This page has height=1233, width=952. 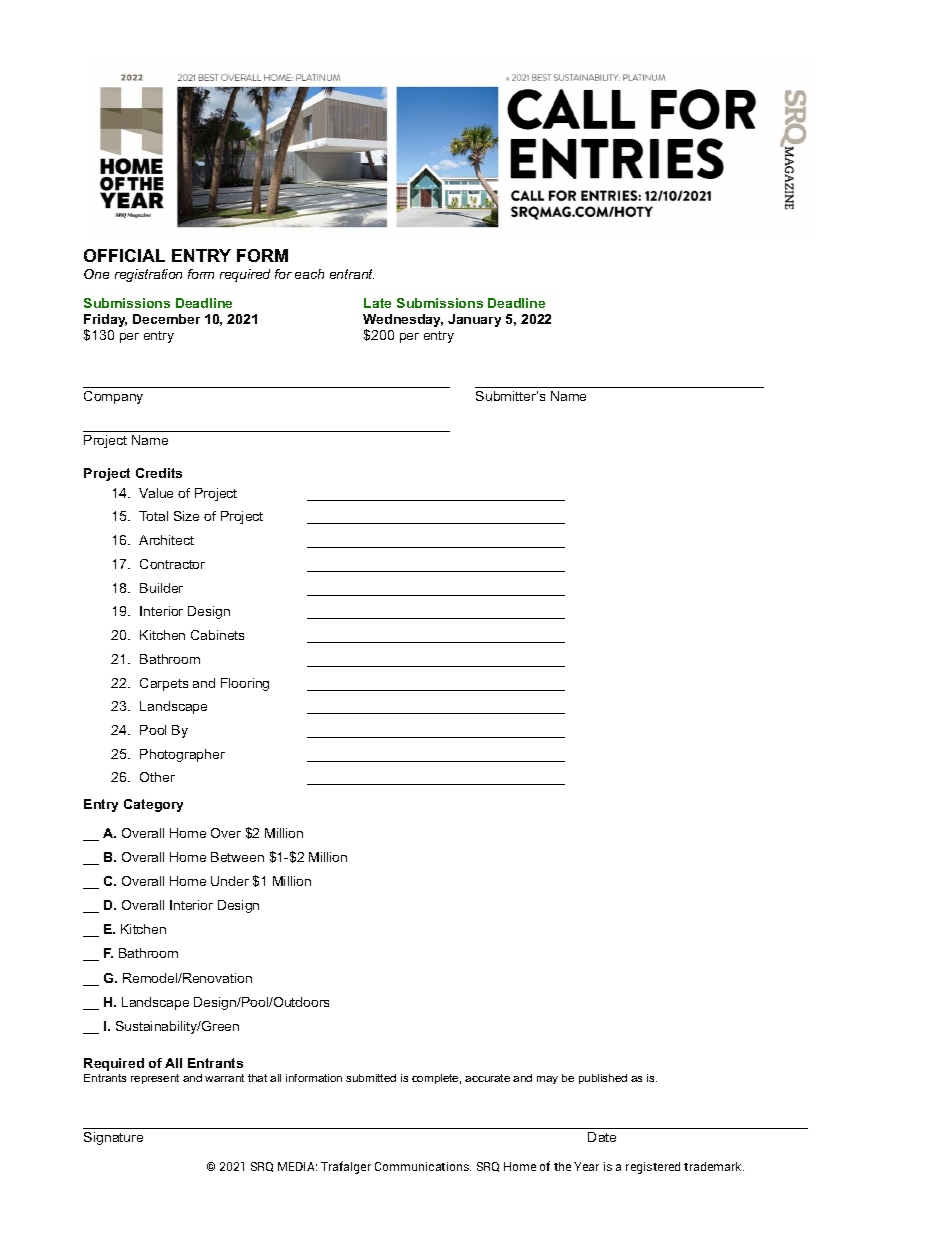 What do you see at coordinates (603, 1079) in the page?
I see `published` at bounding box center [603, 1079].
